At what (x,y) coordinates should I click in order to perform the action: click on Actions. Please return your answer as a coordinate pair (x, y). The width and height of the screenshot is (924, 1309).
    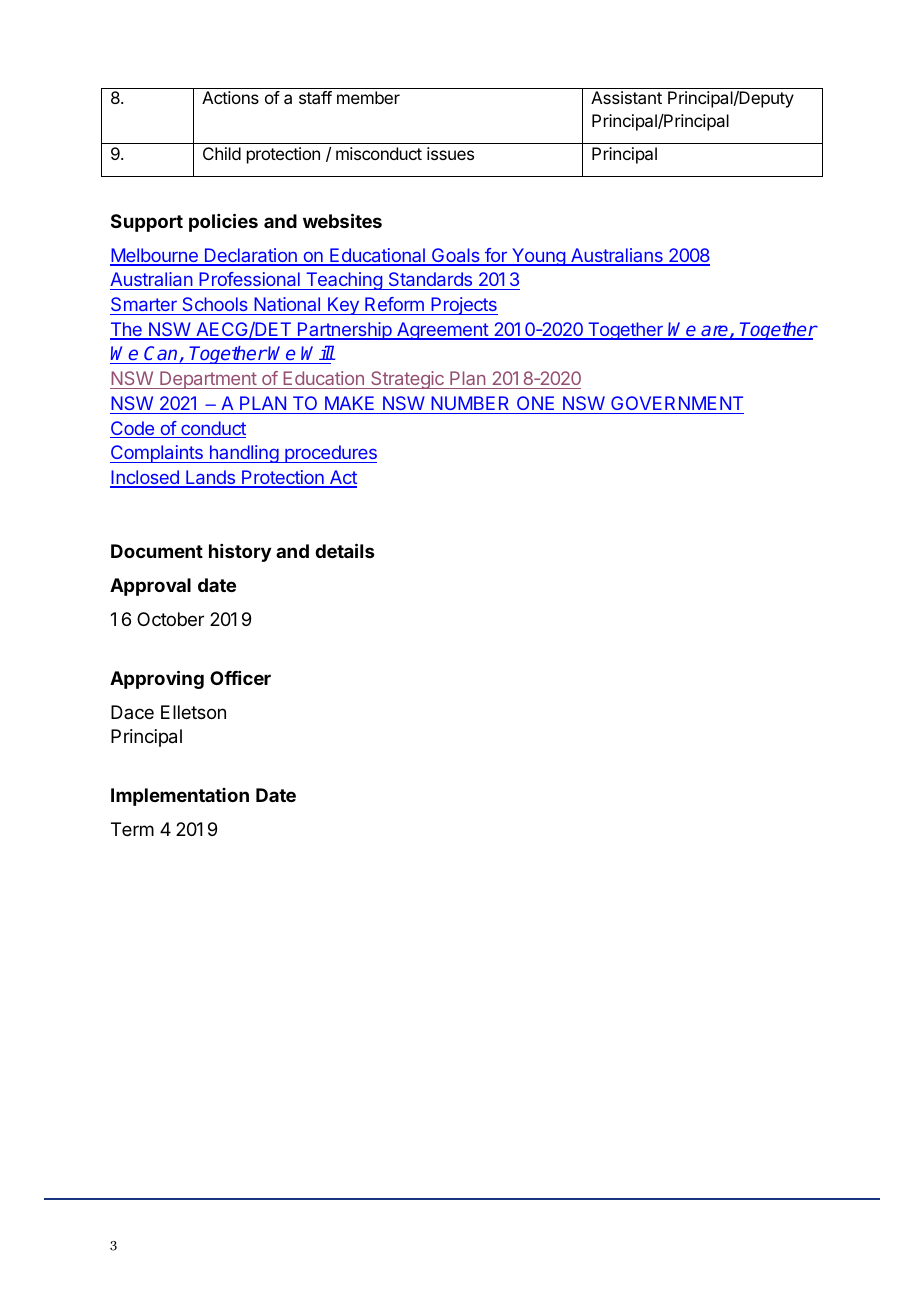
    Looking at the image, I should click on (230, 97).
